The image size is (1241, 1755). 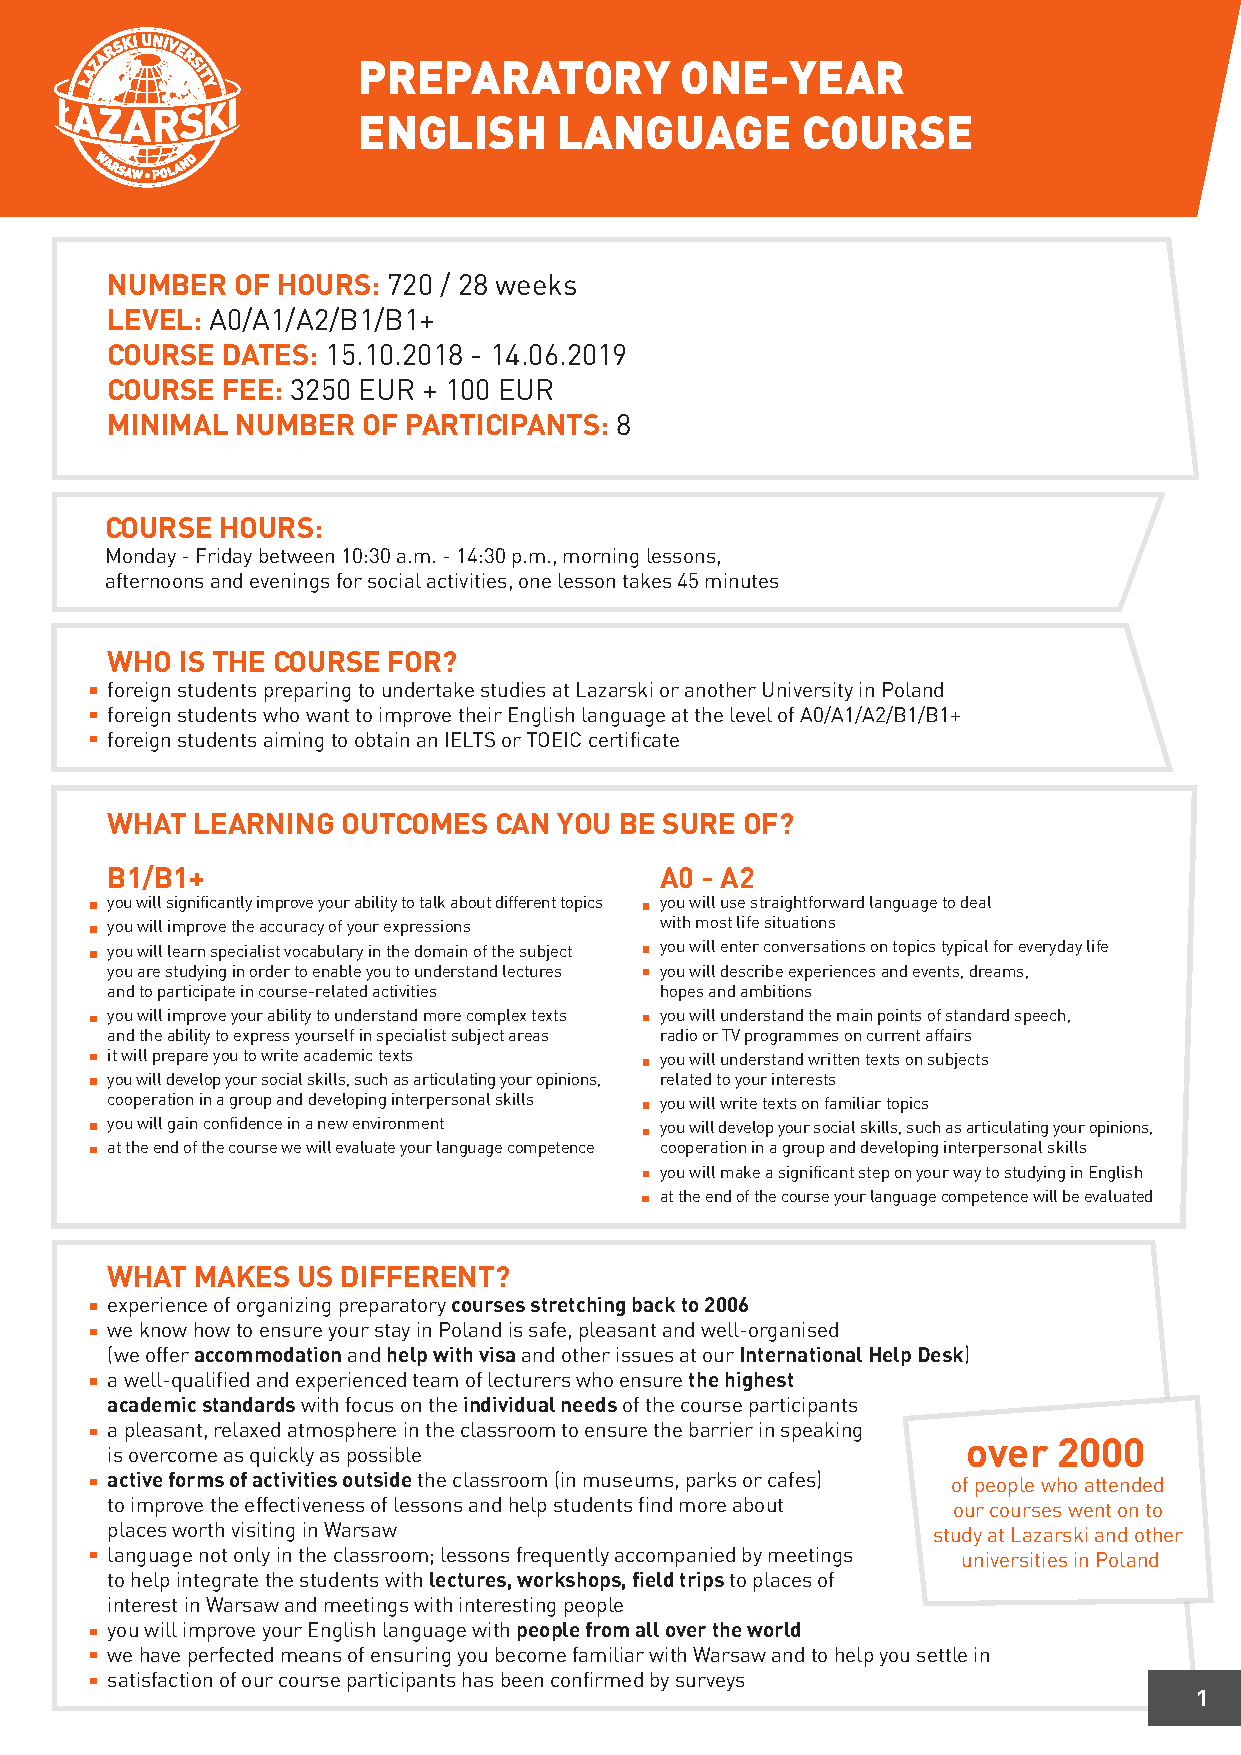 I want to click on organizing, so click(x=283, y=1307).
